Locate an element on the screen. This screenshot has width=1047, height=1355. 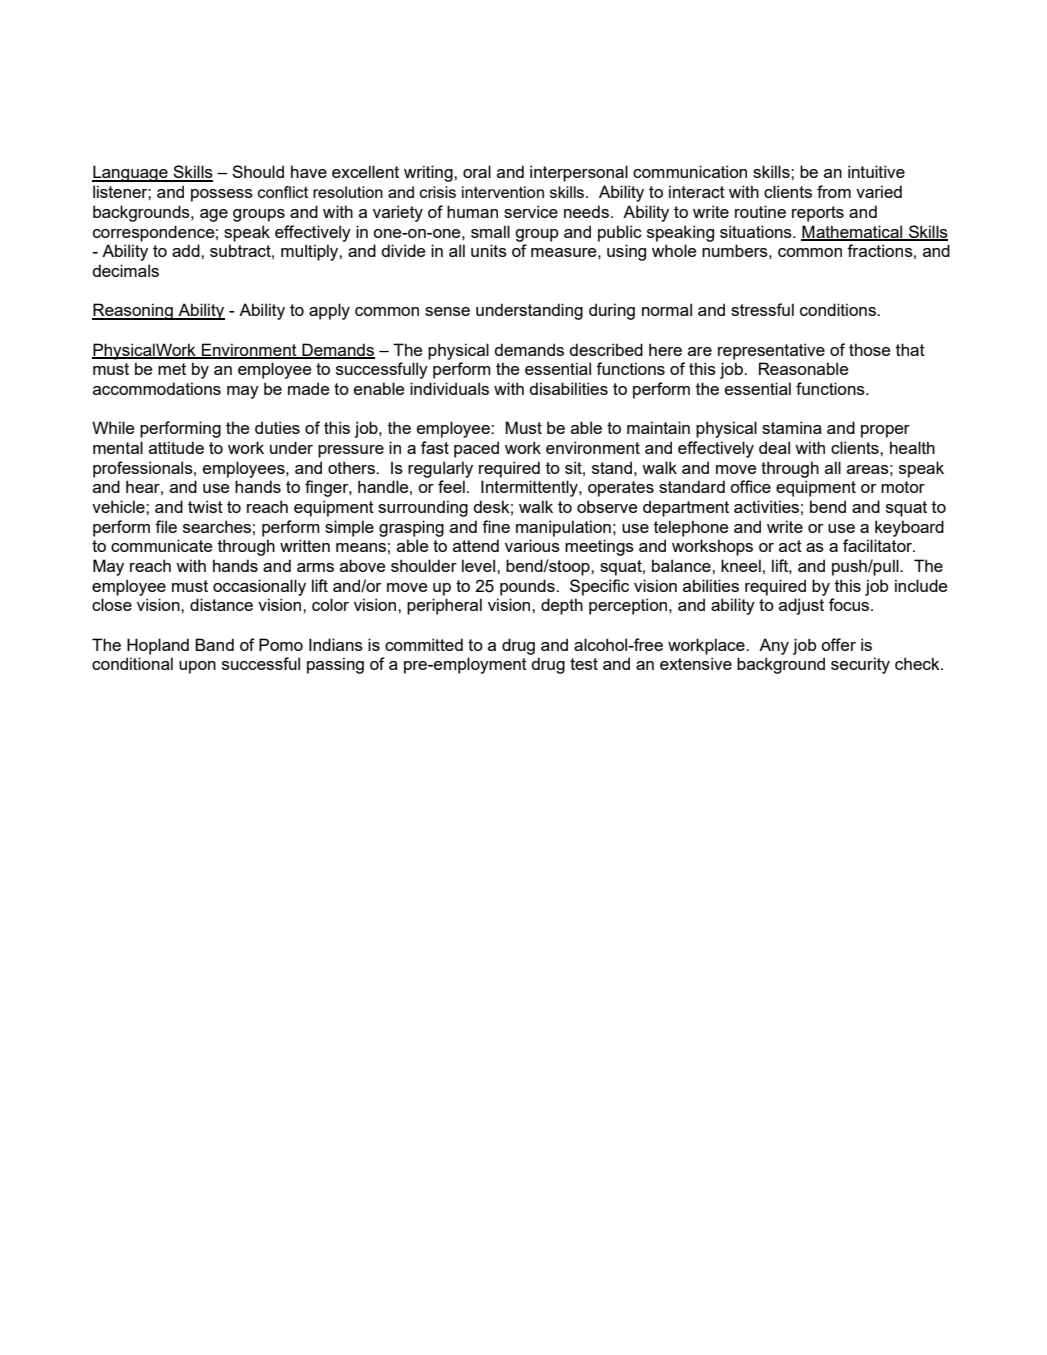
Band is located at coordinates (214, 644).
